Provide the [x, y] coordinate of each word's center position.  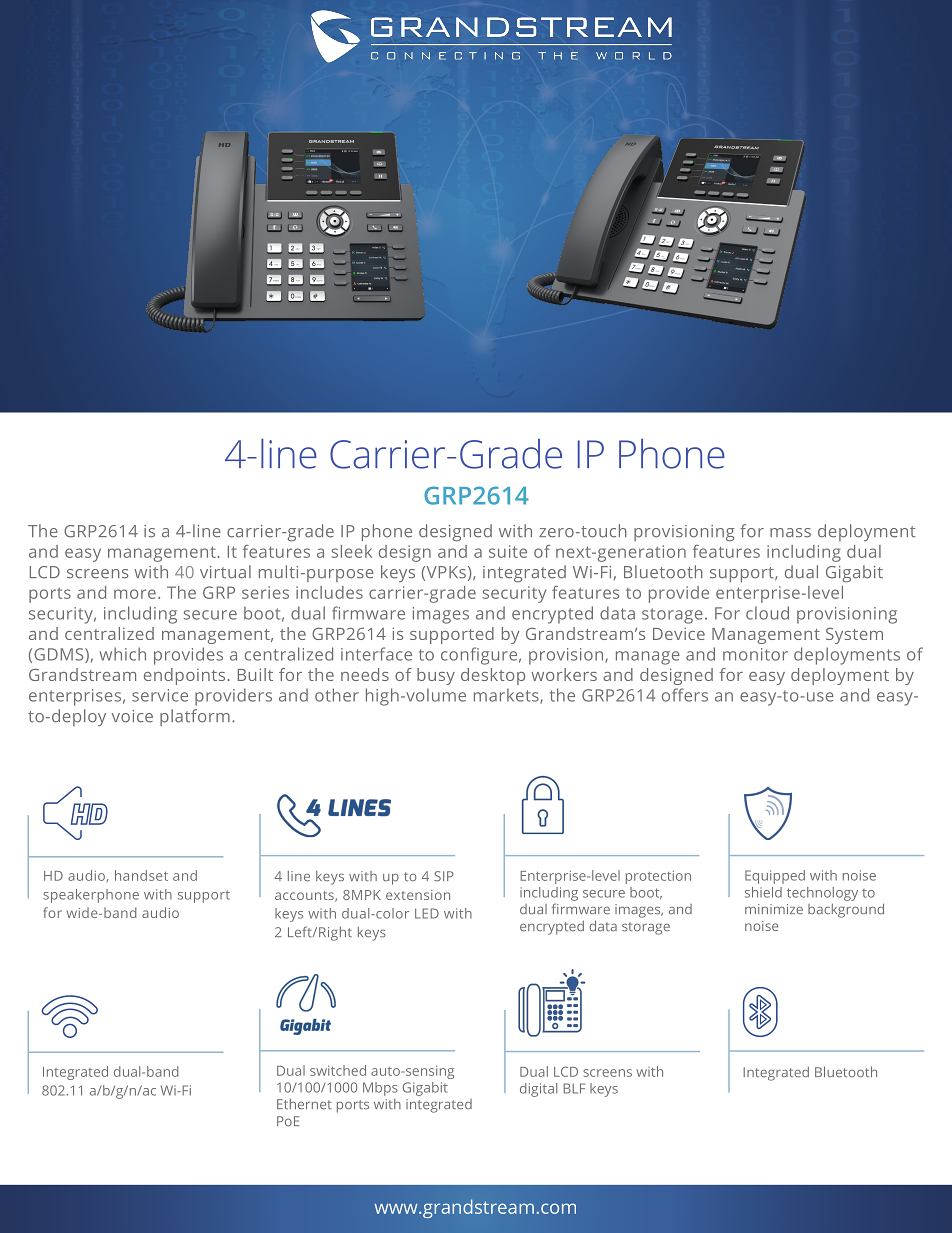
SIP [444, 876]
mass [790, 533]
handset [141, 875]
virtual [225, 572]
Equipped [775, 877]
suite [508, 551]
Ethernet [304, 1104]
